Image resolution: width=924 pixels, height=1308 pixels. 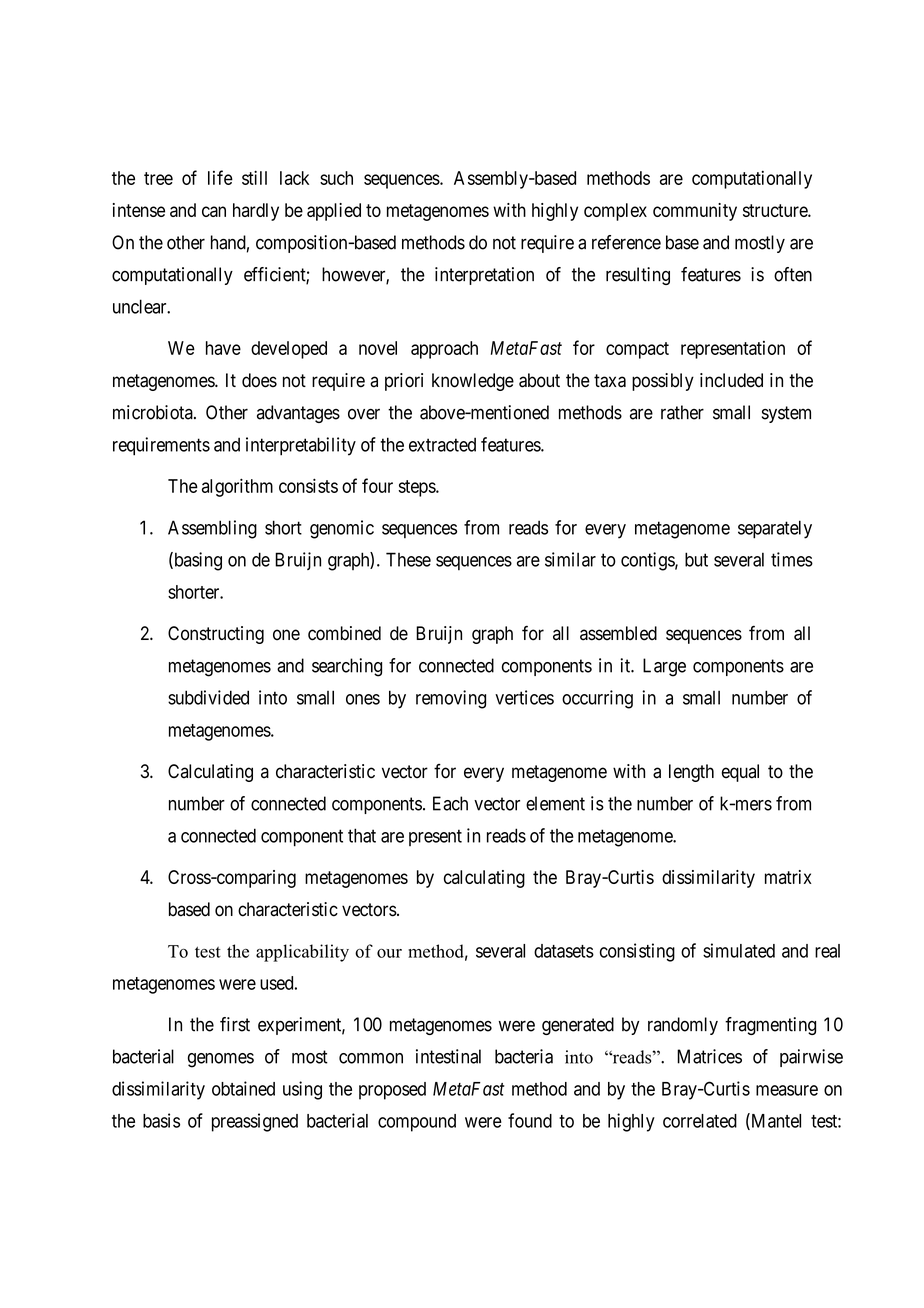 I want to click on measure, so click(x=787, y=1090).
